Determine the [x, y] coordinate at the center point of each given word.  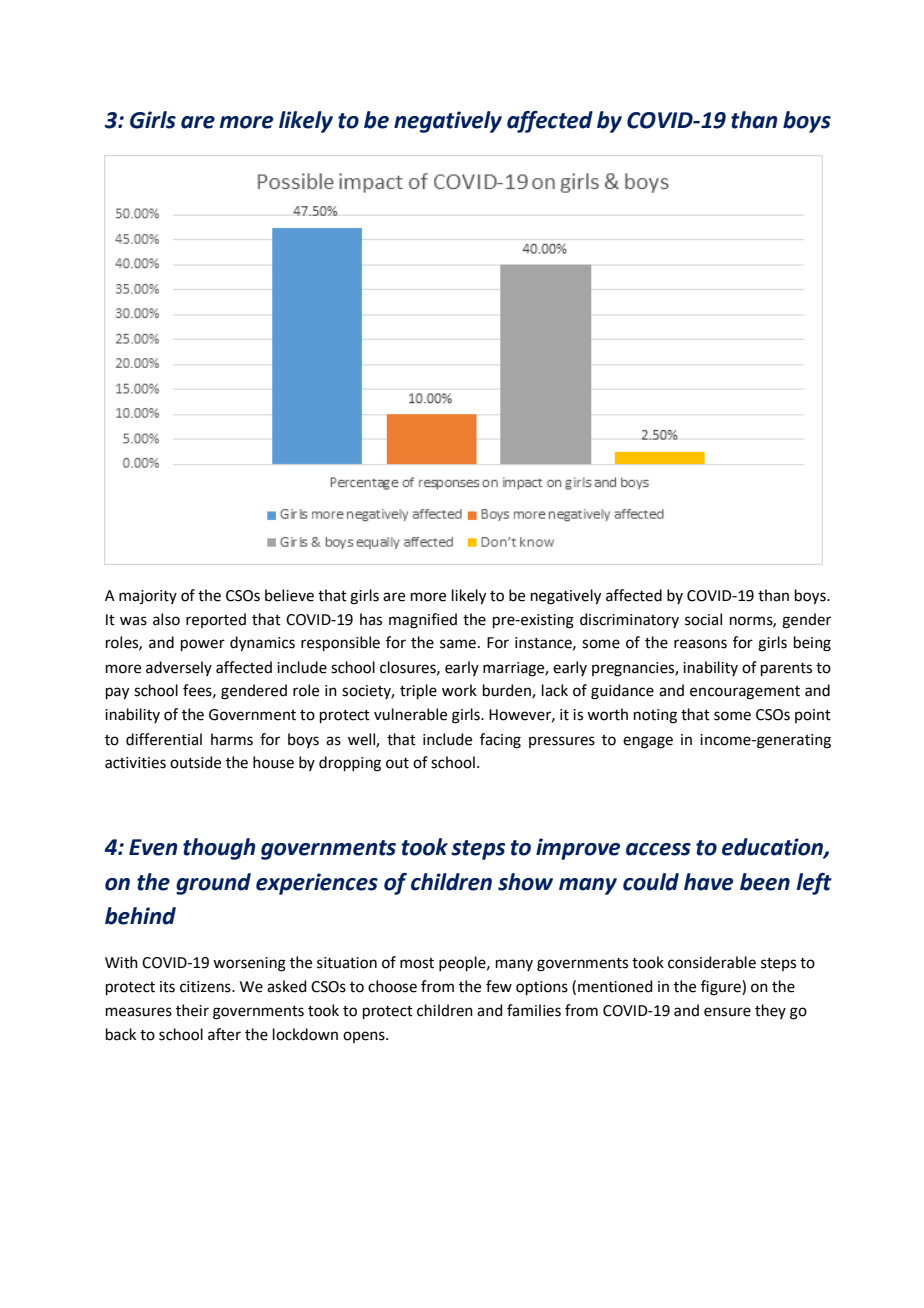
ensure [727, 1012]
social [703, 619]
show [525, 882]
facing [500, 741]
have [708, 882]
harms [232, 739]
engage [648, 742]
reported [216, 620]
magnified [423, 621]
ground [213, 884]
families [534, 1010]
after [224, 1034]
